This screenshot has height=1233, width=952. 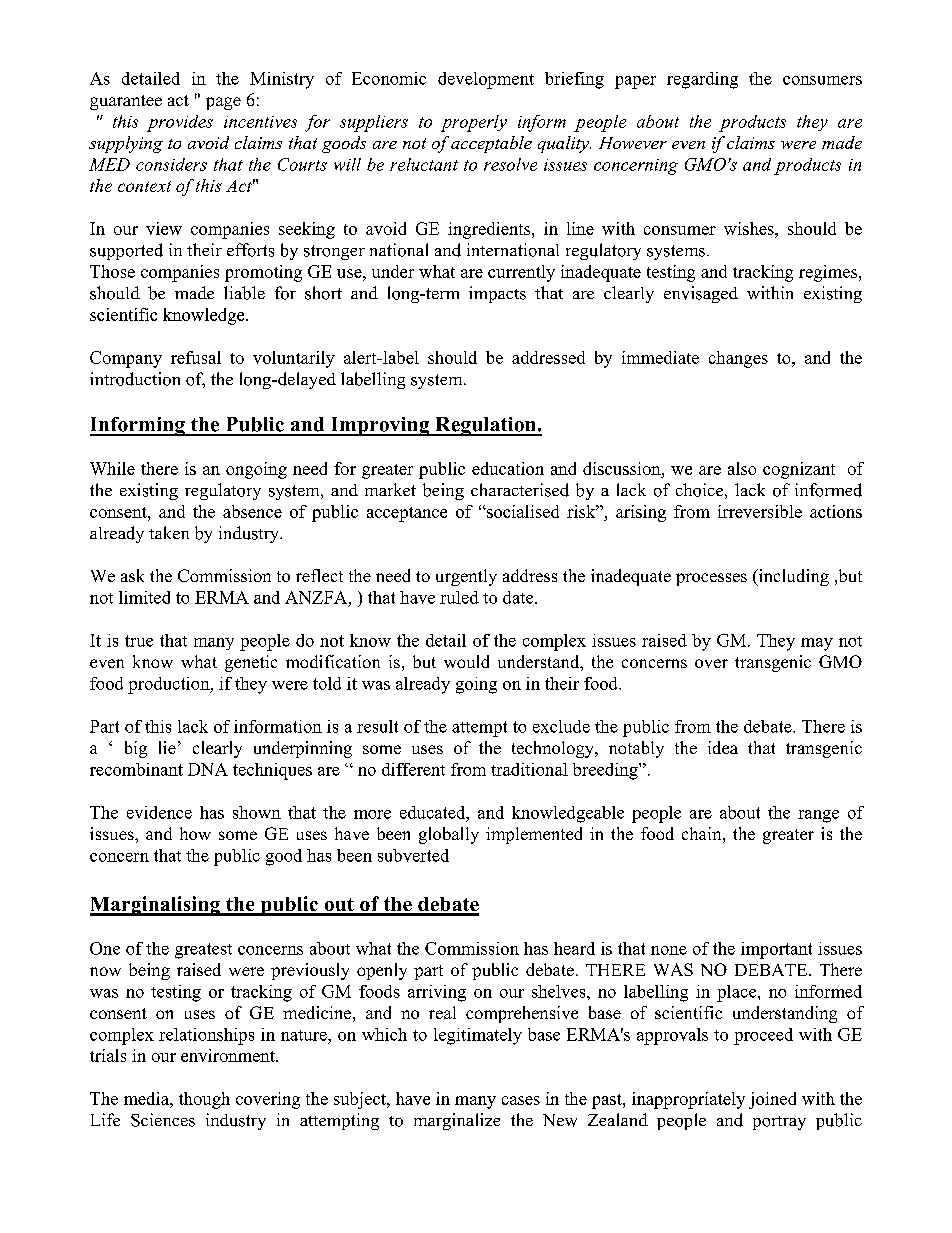 I want to click on regarding, so click(x=702, y=80).
